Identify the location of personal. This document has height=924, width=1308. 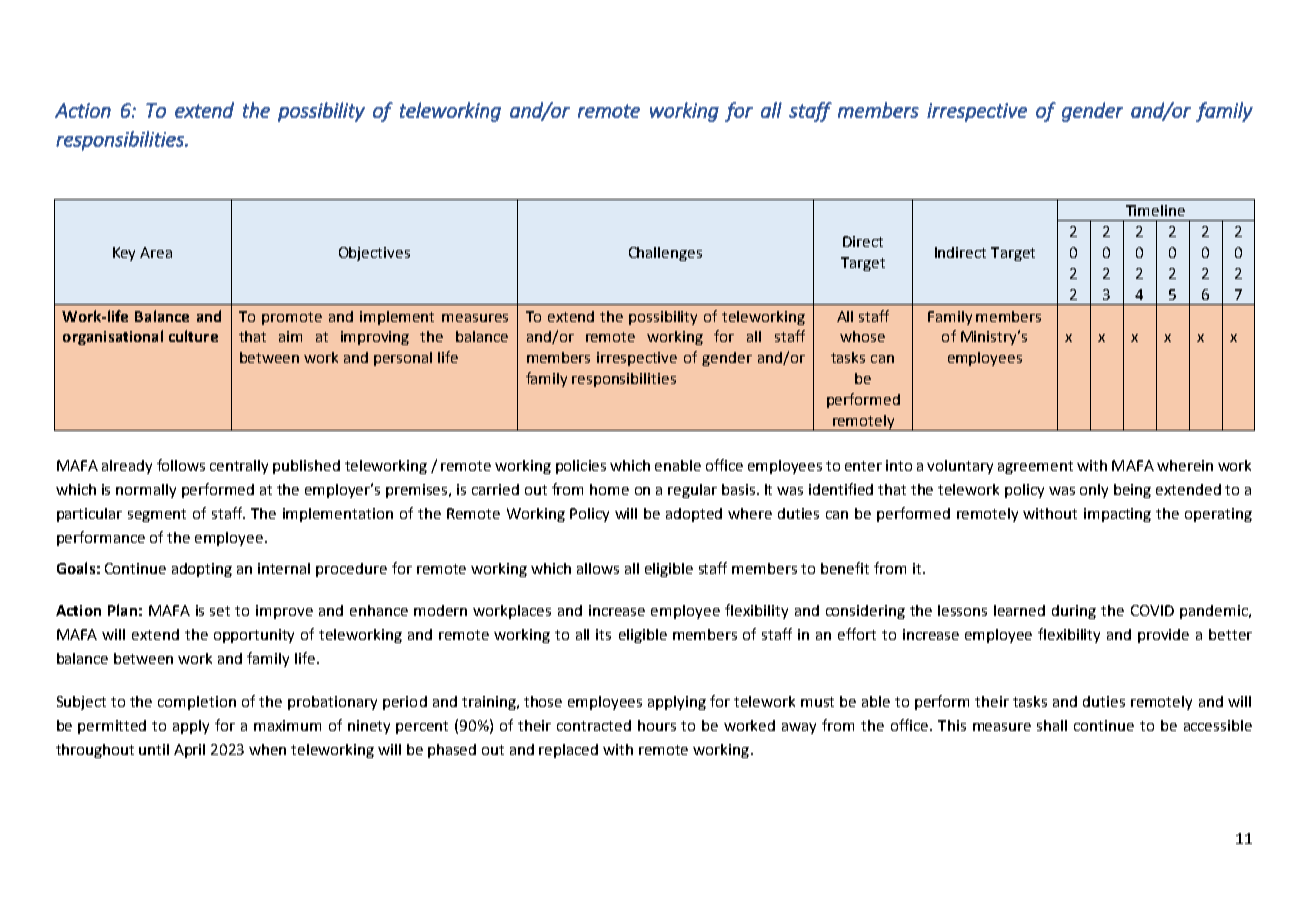
(403, 359).
